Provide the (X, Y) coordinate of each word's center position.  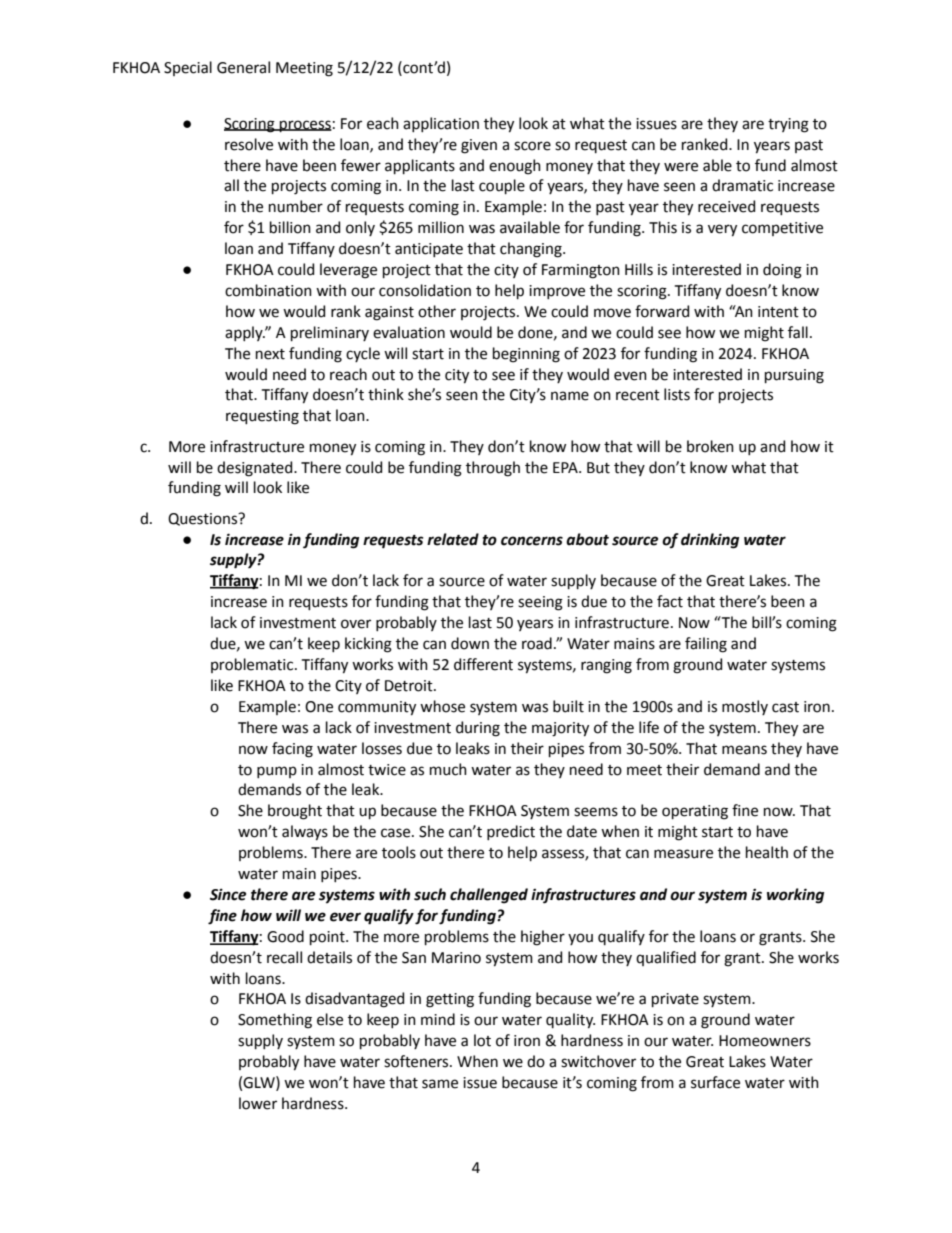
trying (788, 125)
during (478, 729)
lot (482, 1040)
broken (710, 446)
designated (256, 469)
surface (715, 1082)
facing (292, 750)
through (493, 469)
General (243, 67)
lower (258, 1103)
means (744, 750)
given (479, 146)
